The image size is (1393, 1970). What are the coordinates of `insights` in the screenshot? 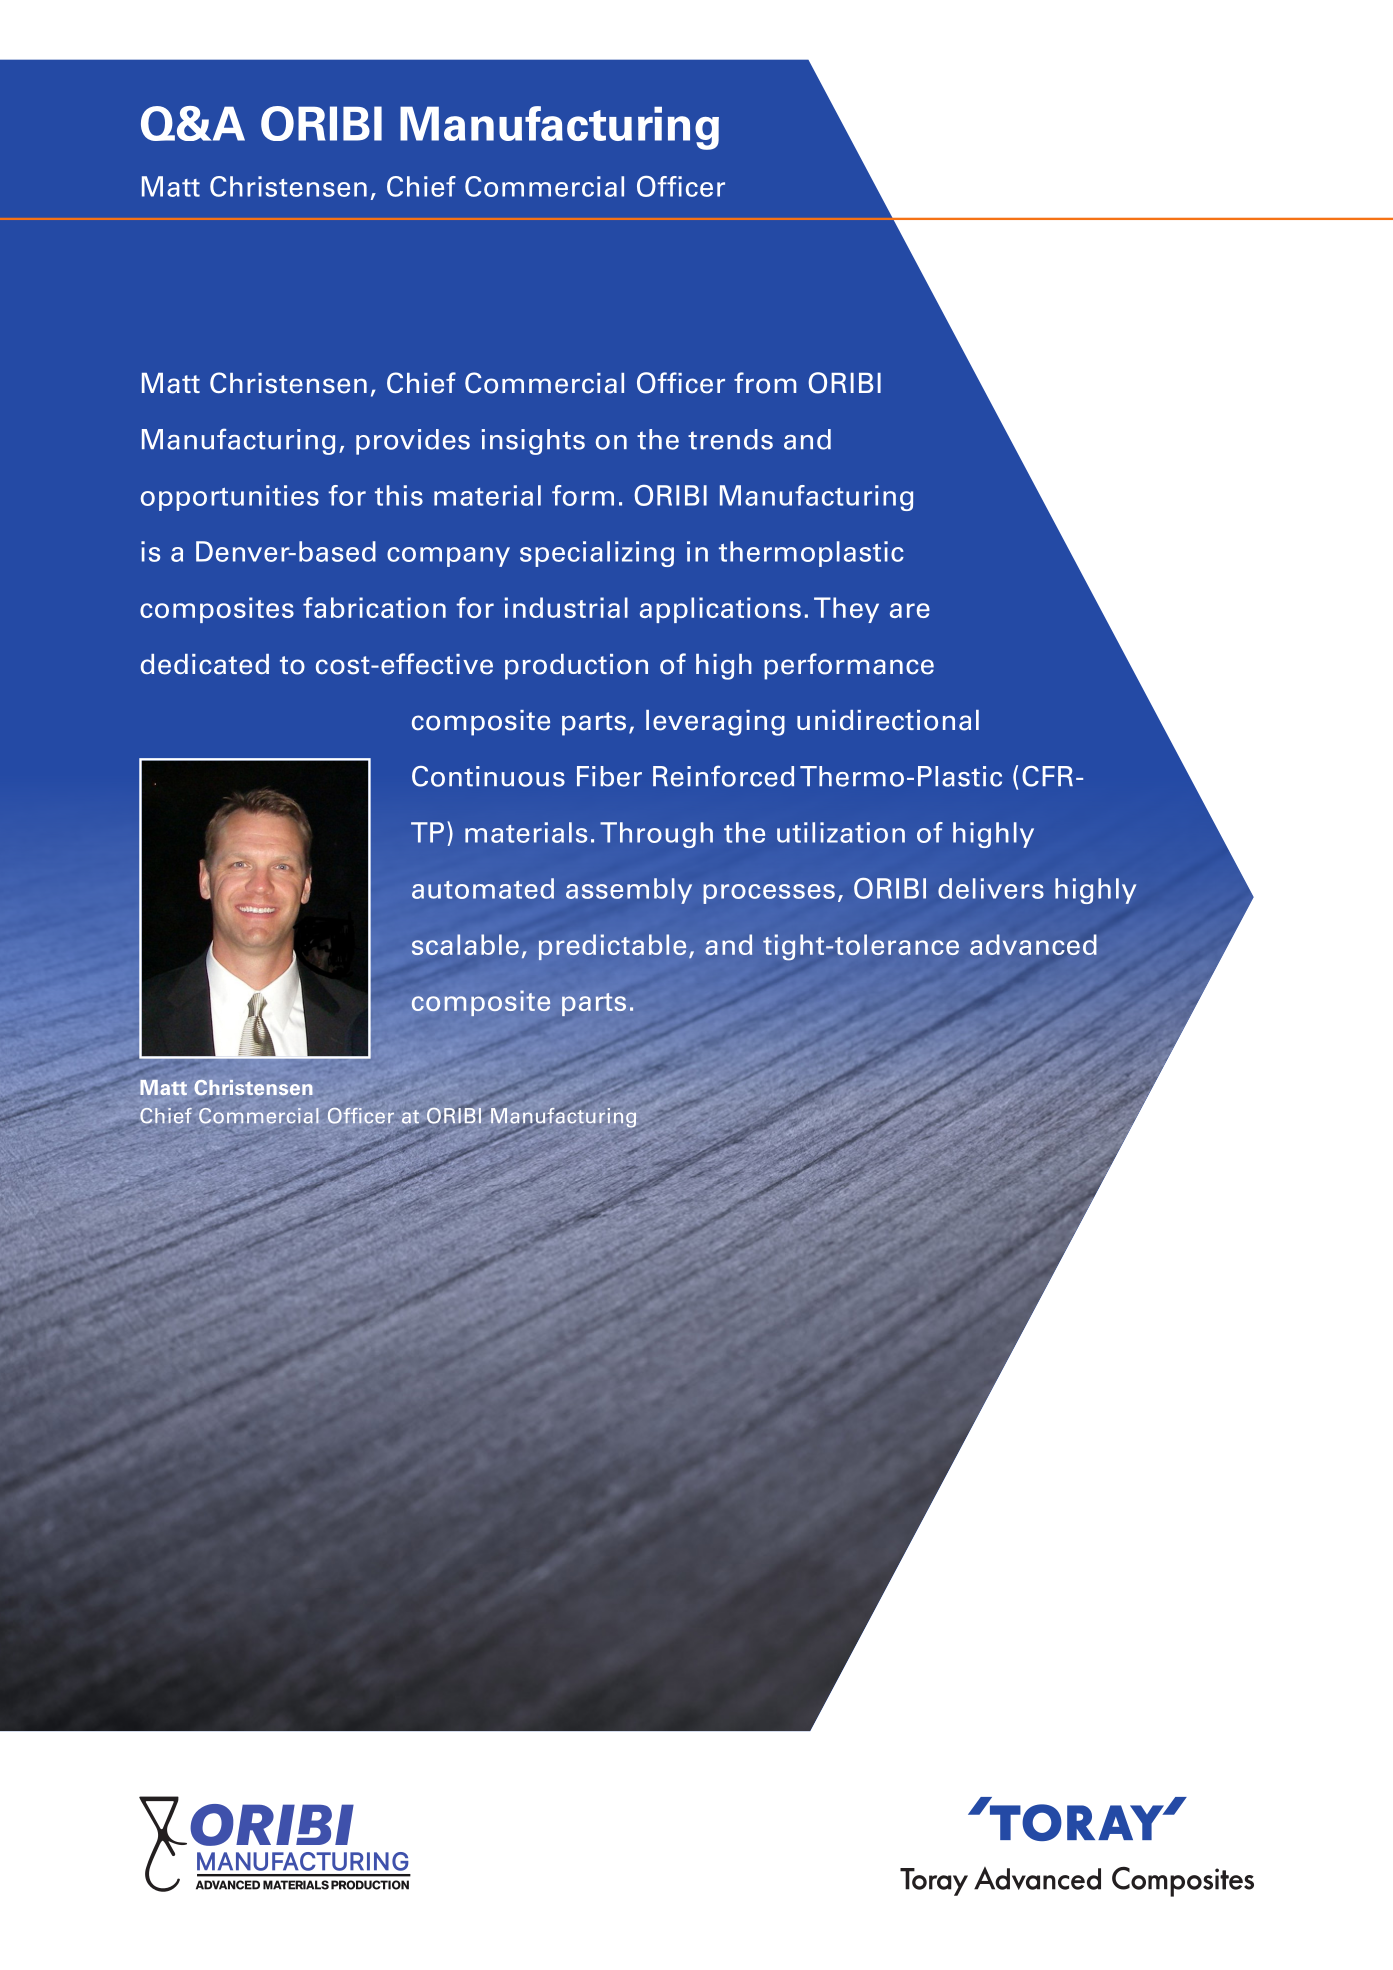 It's located at (533, 442).
